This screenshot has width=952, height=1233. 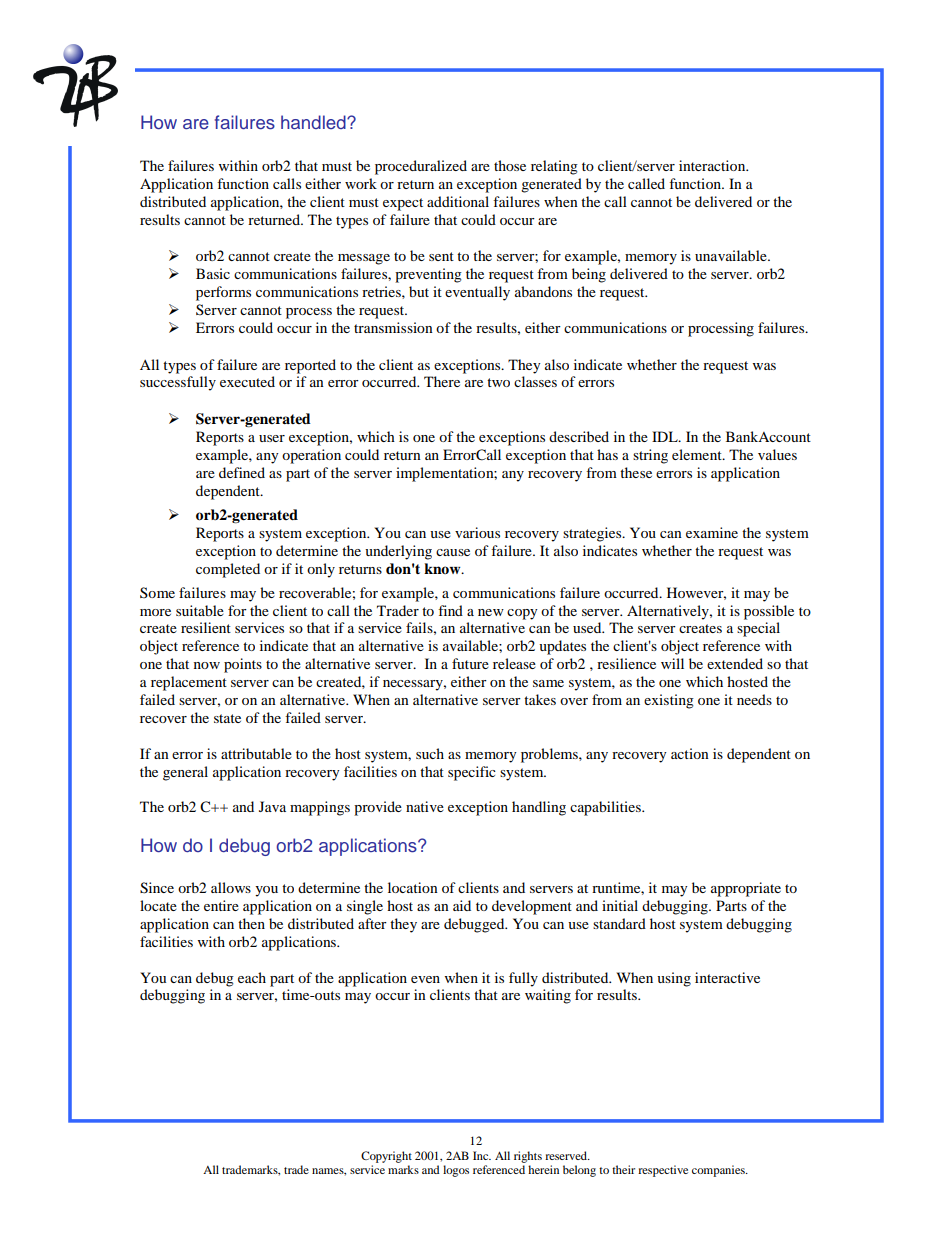 I want to click on There, so click(x=442, y=381).
